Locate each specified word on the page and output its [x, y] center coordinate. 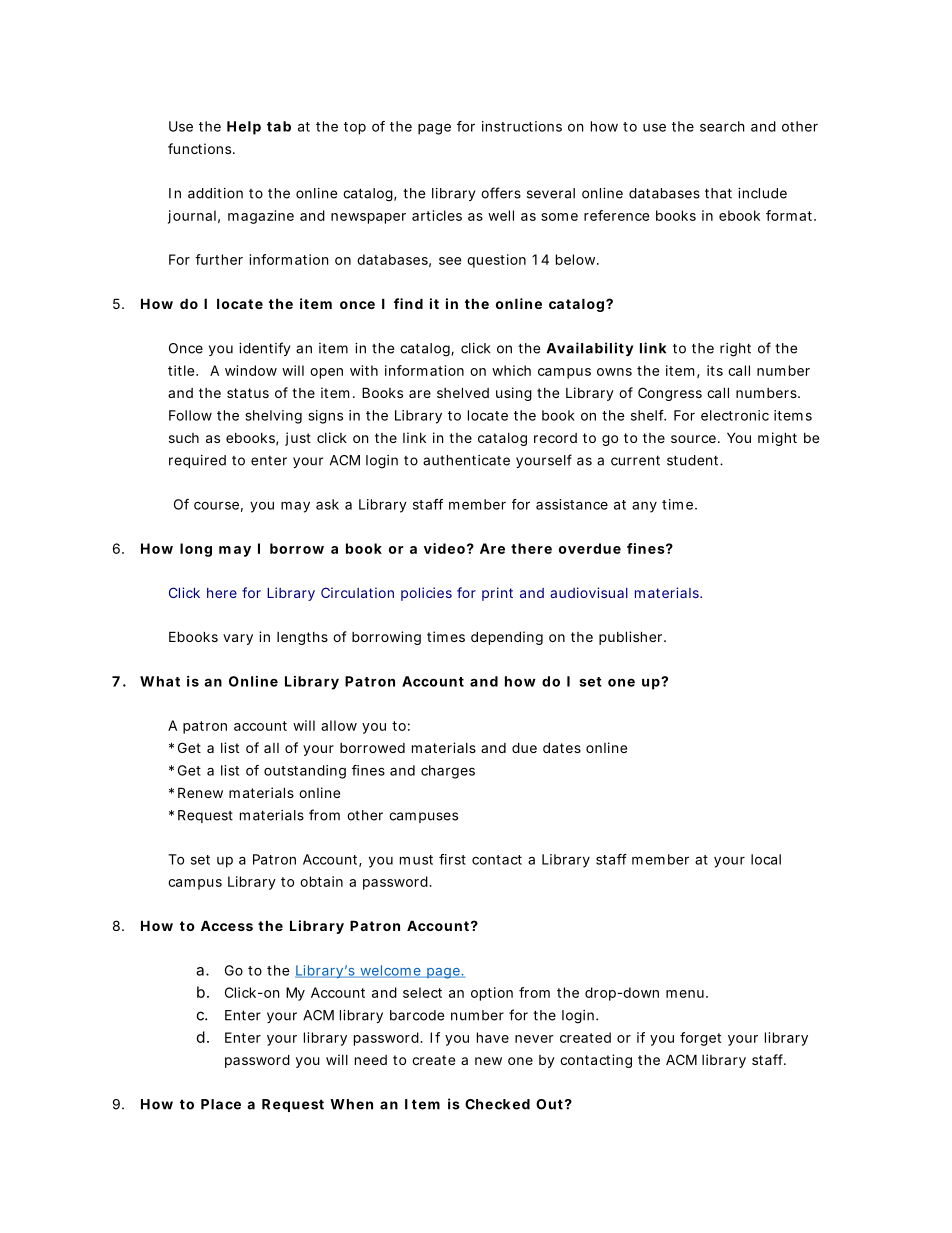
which [511, 370]
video [444, 548]
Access [227, 925]
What [160, 681]
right [735, 350]
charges [448, 772]
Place [221, 1104]
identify [264, 349]
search [722, 126]
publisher [632, 638]
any [644, 507]
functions [201, 148]
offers [501, 193]
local [766, 859]
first [452, 859]
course [216, 505]
